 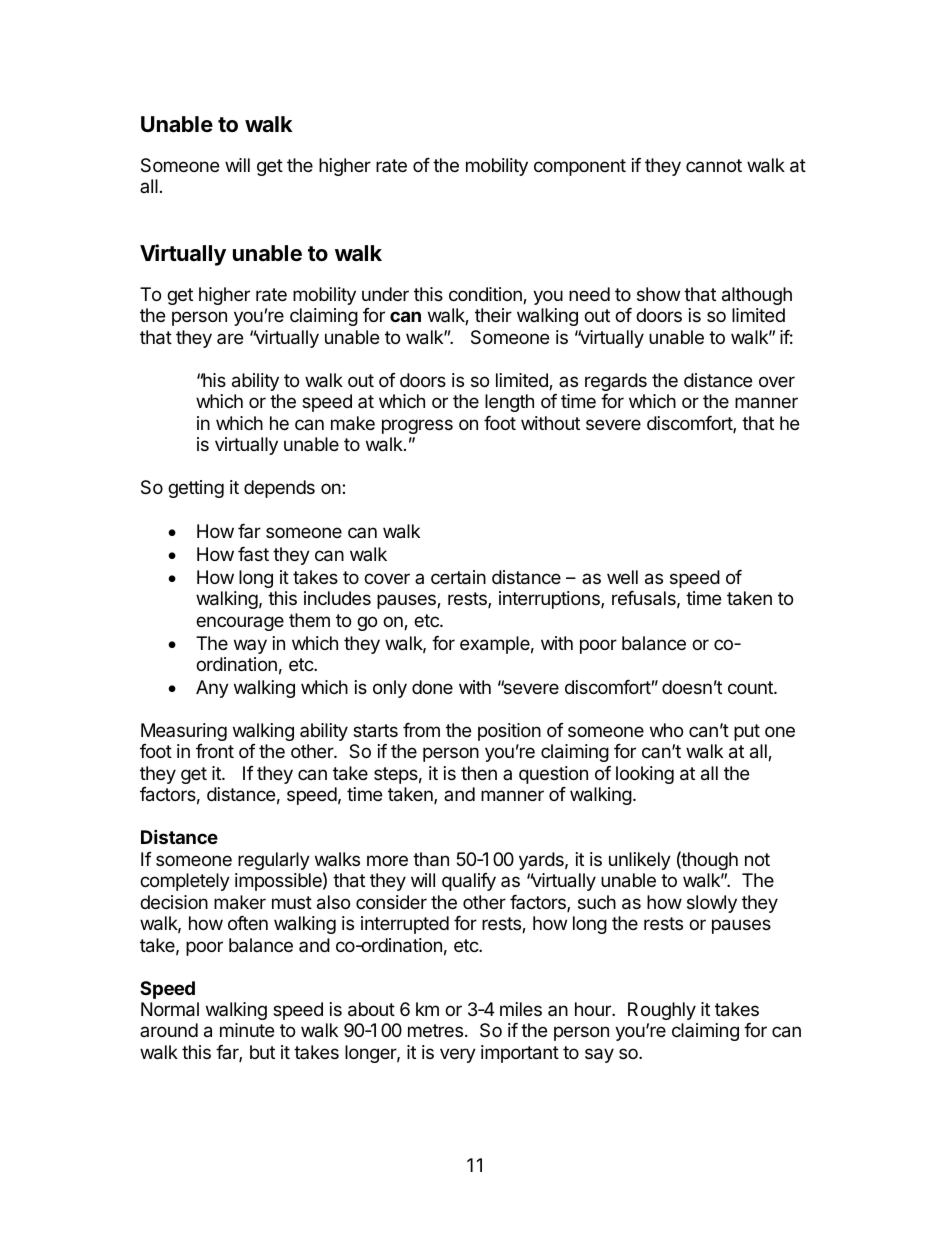 I want to click on minute, so click(x=247, y=1030).
